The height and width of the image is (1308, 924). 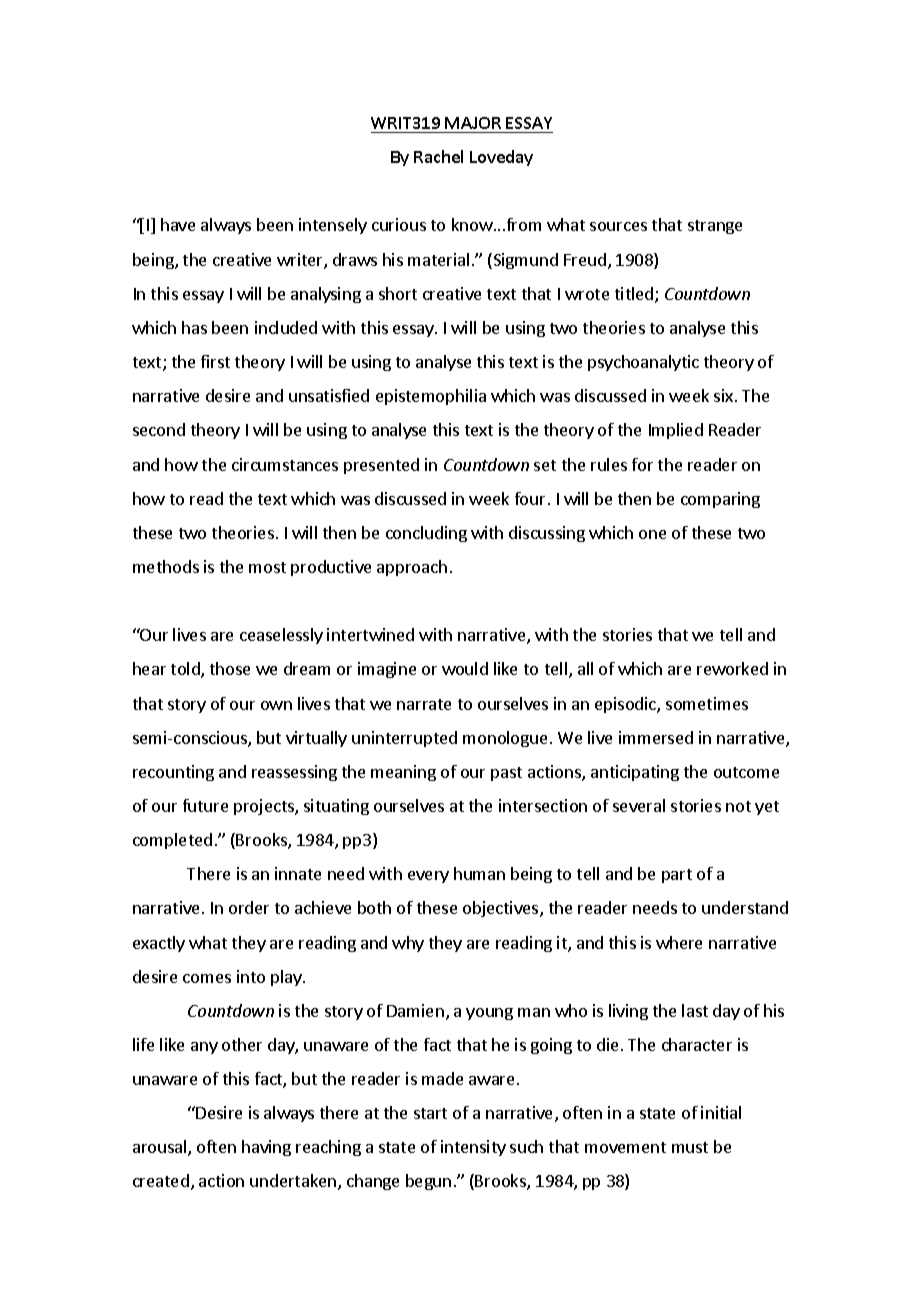 What do you see at coordinates (473, 1148) in the image?
I see `intensity` at bounding box center [473, 1148].
